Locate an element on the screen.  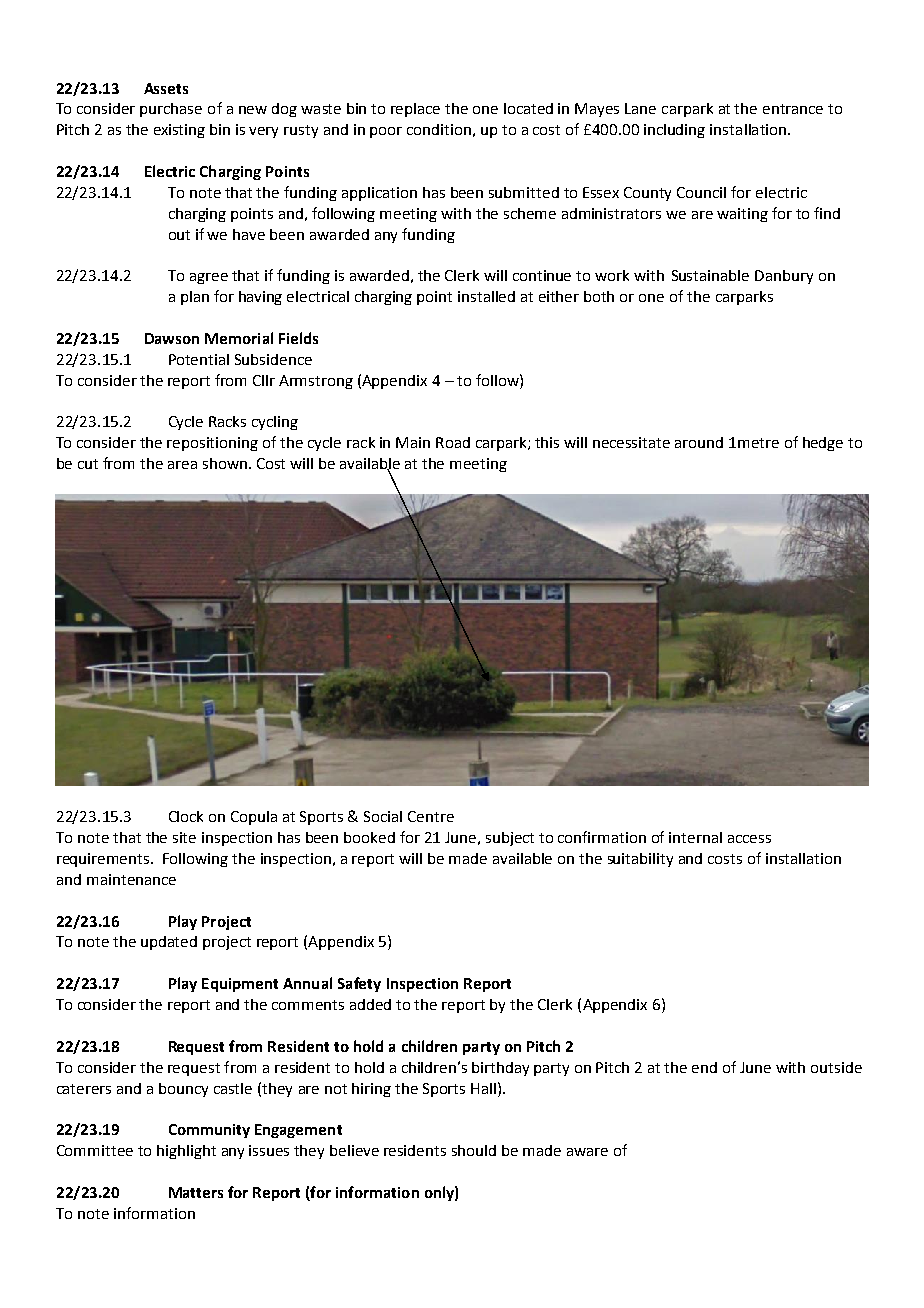
condition is located at coordinates (439, 129).
